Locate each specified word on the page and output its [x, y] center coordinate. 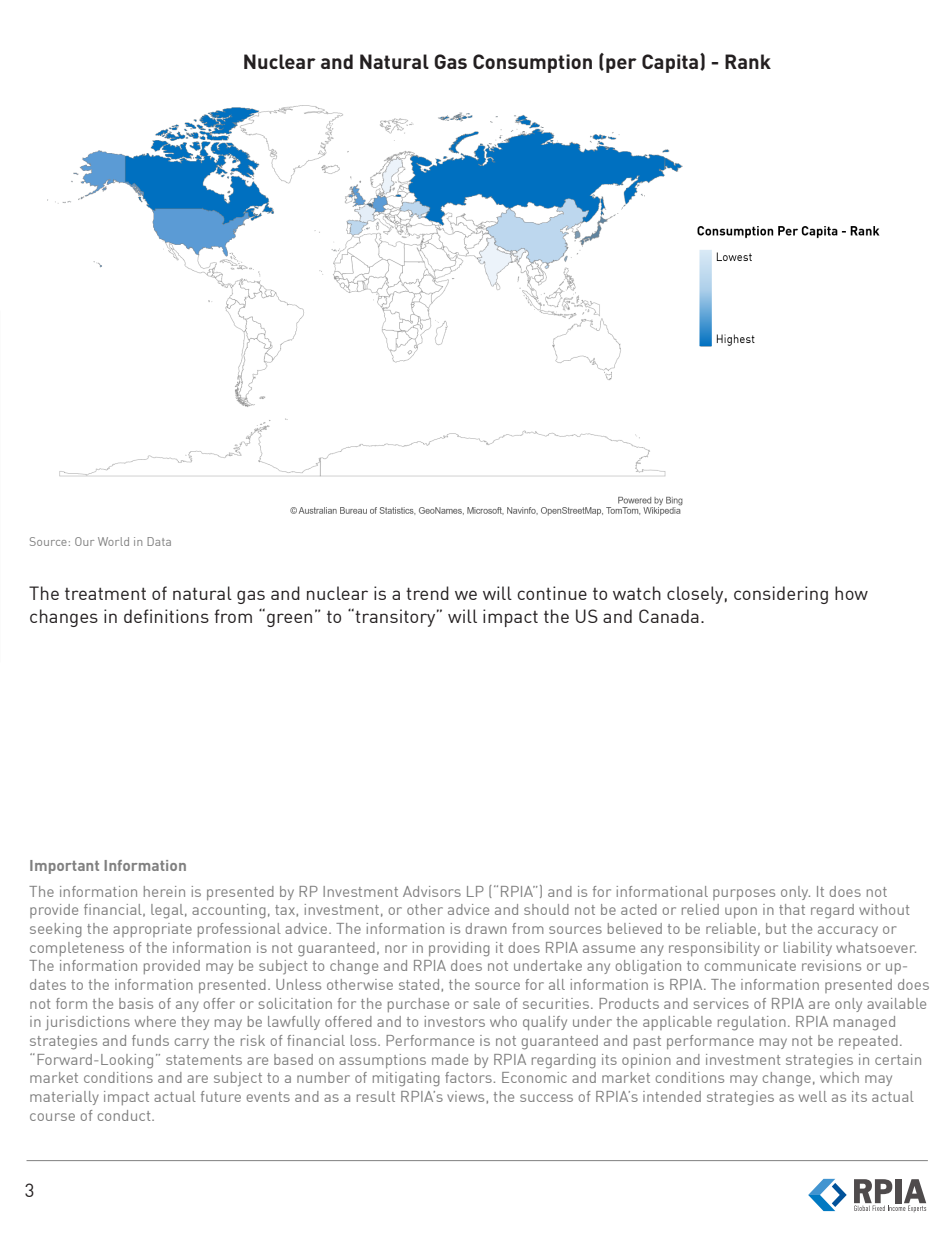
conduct [125, 1115]
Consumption [532, 63]
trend [427, 593]
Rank [748, 61]
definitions [166, 616]
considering [781, 595]
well [813, 1096]
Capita [671, 63]
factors [468, 1077]
